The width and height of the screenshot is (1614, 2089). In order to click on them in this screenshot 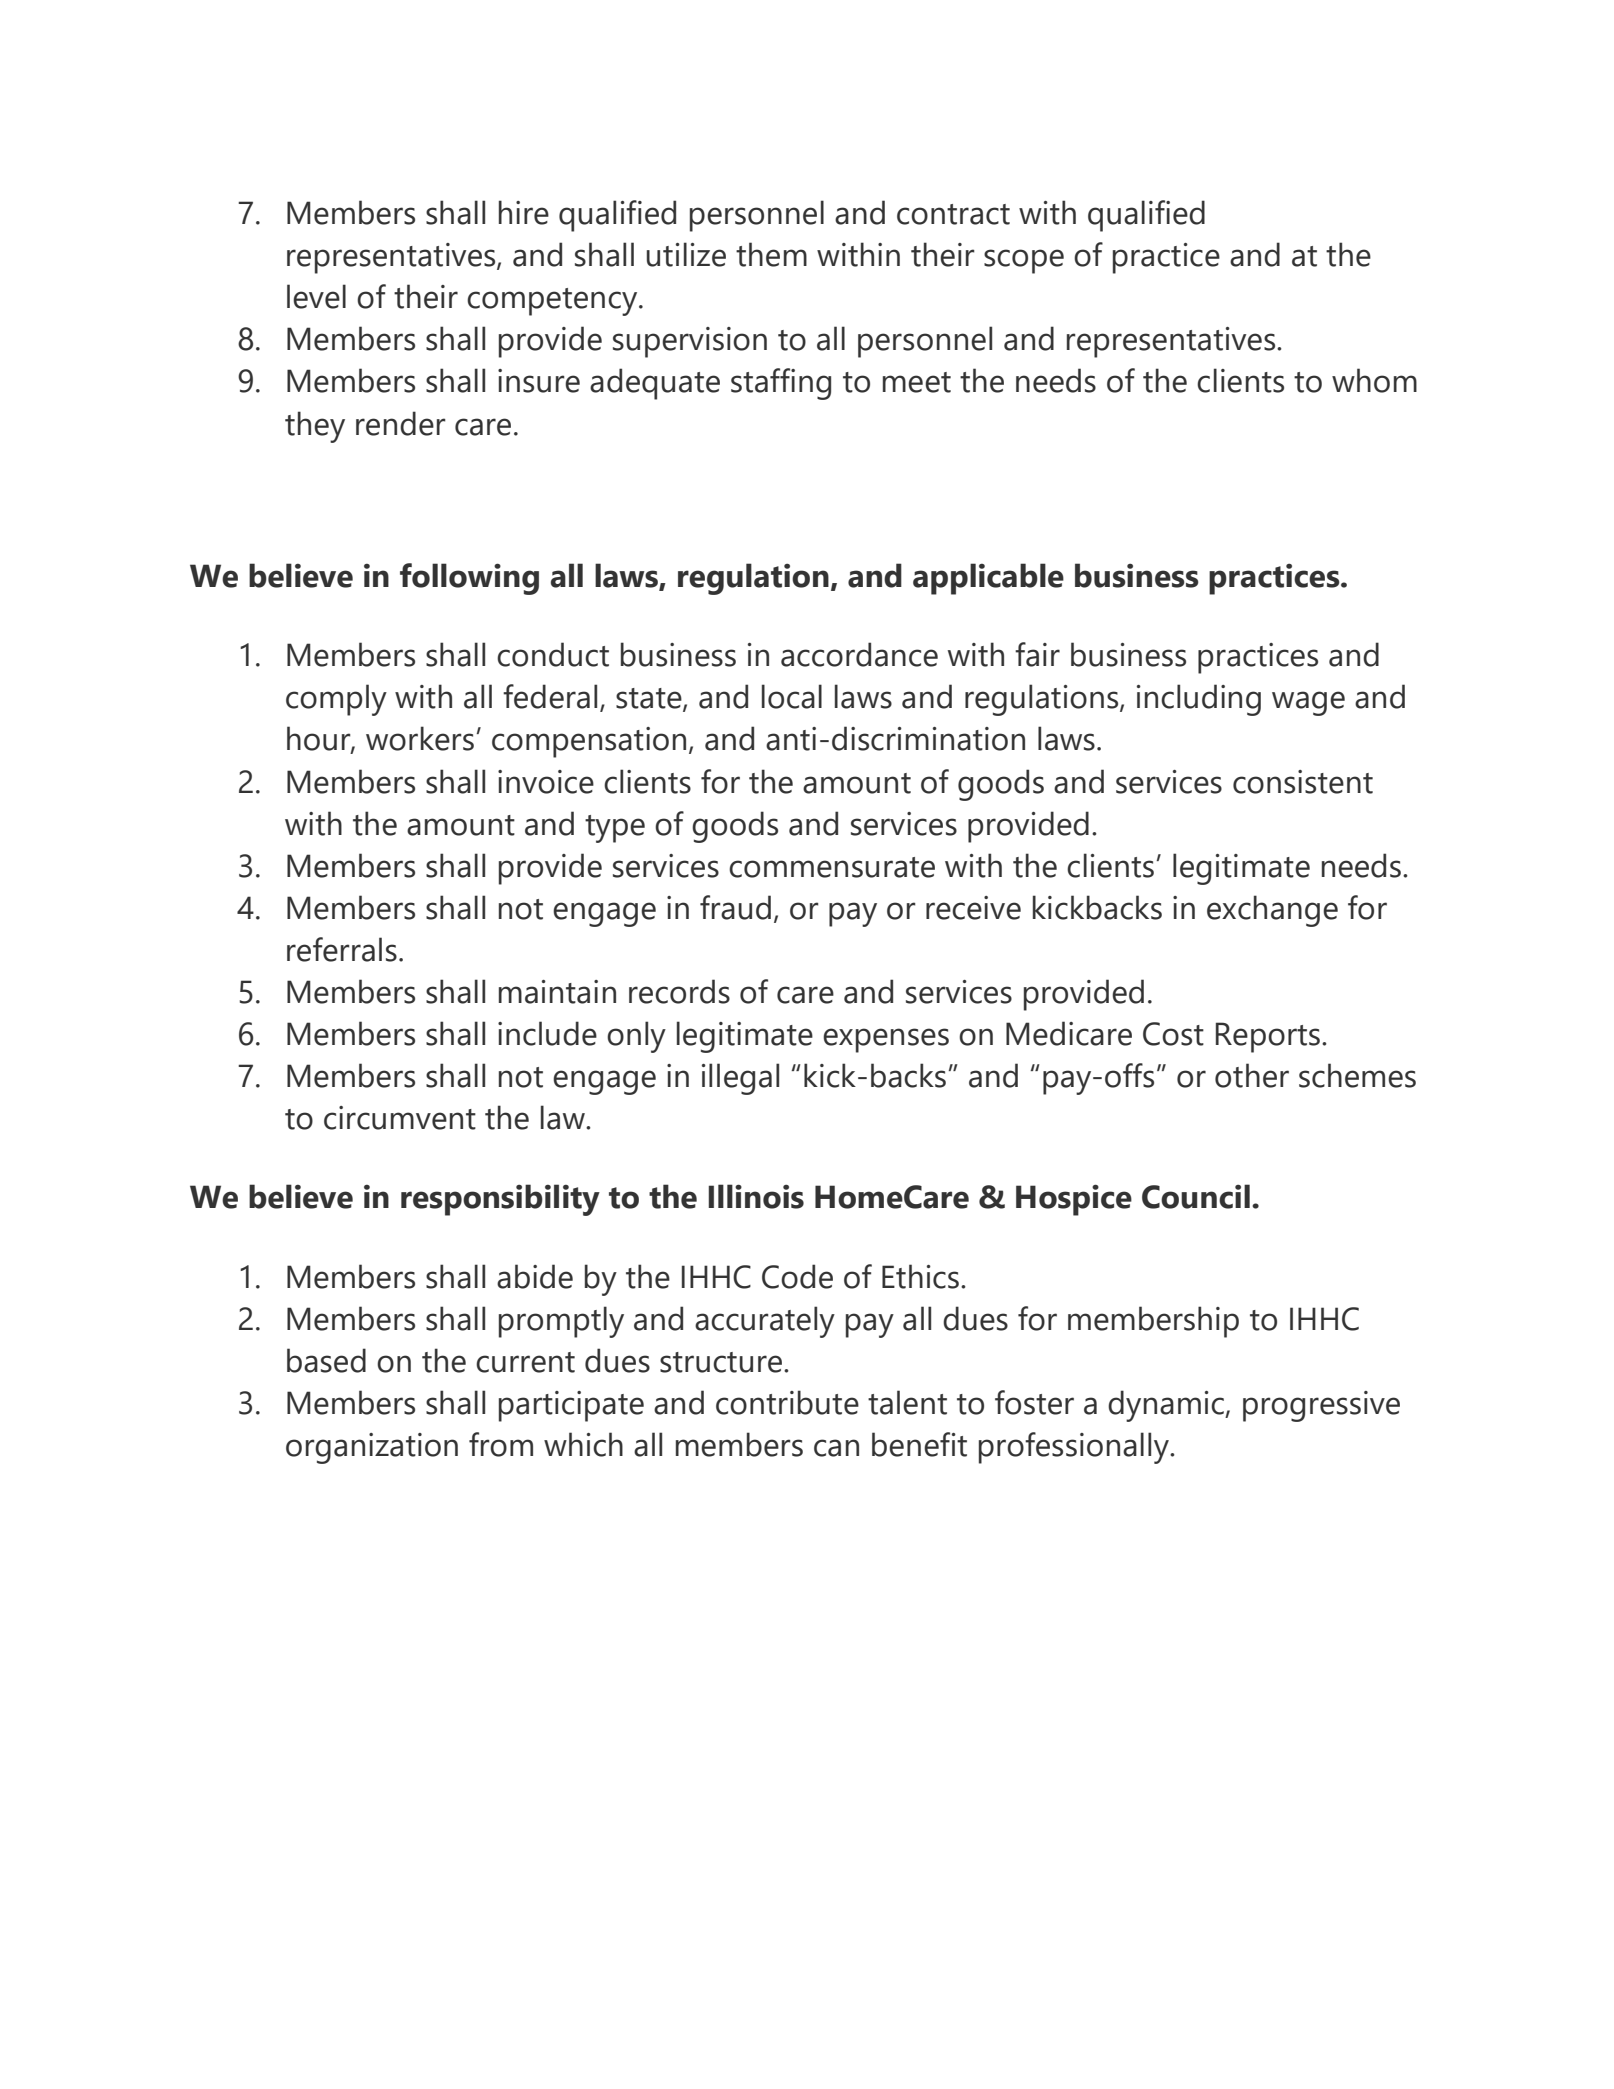, I will do `click(771, 254)`.
